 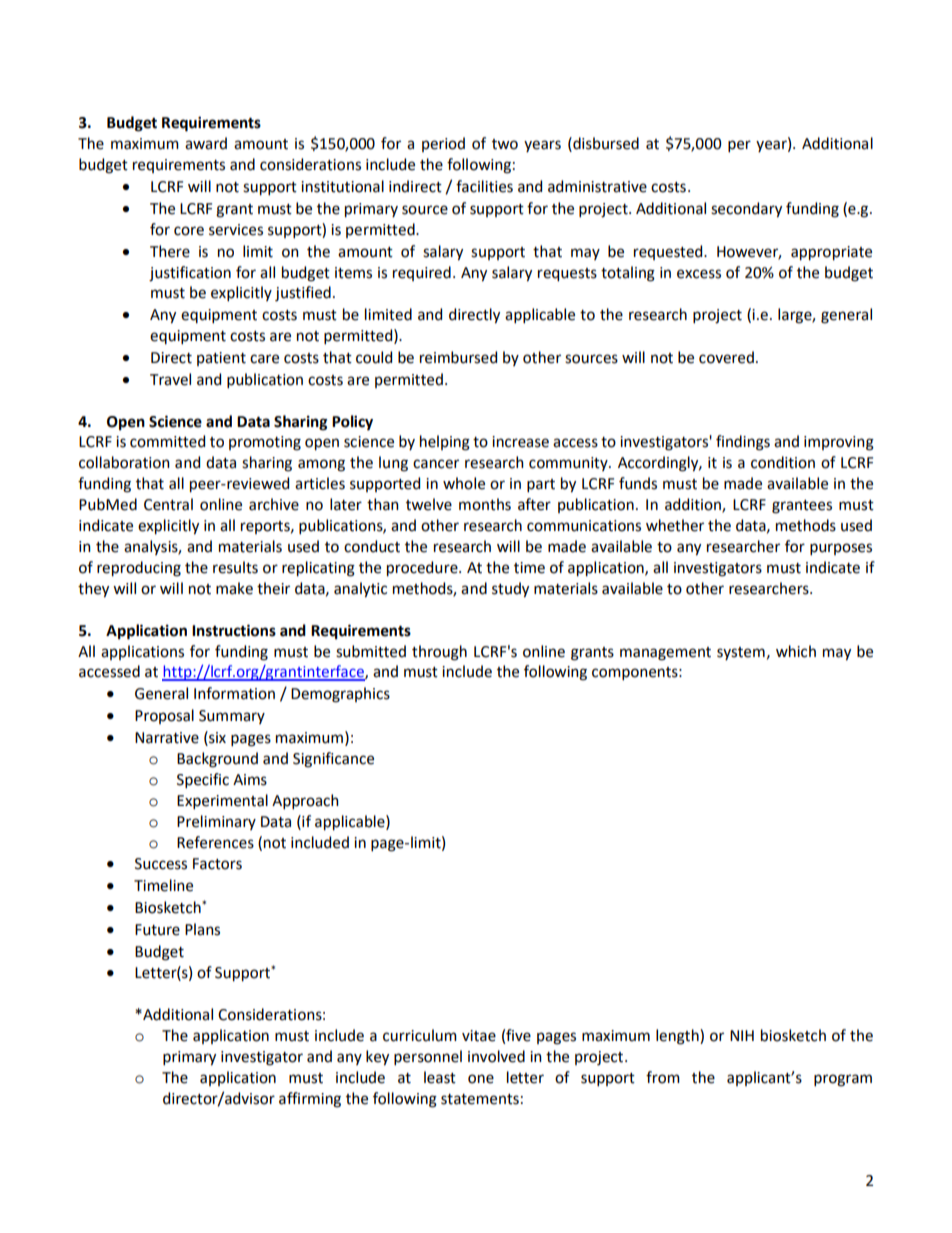 What do you see at coordinates (440, 1077) in the page?
I see `least` at bounding box center [440, 1077].
